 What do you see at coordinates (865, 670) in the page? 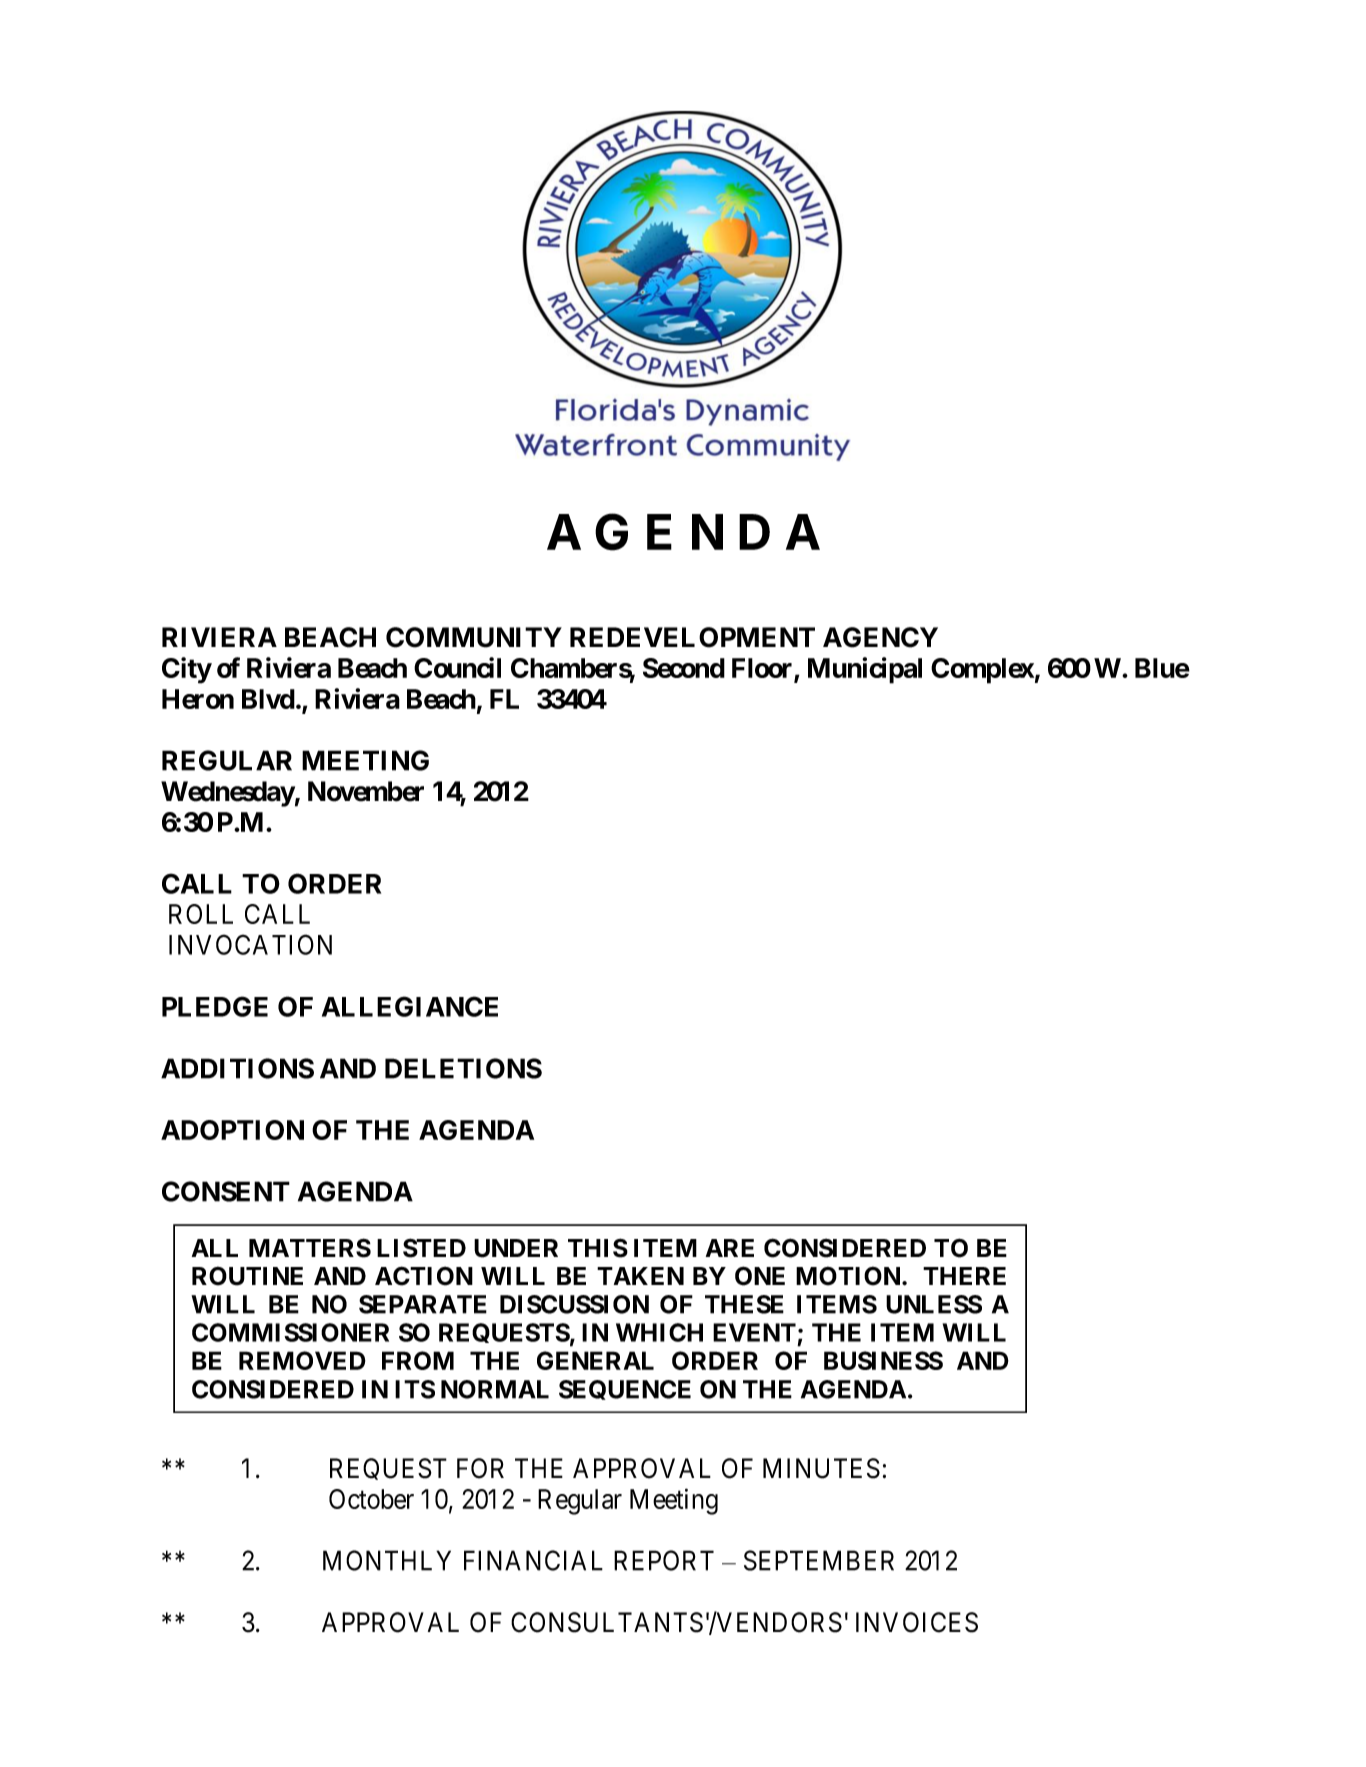
I see `Municipal` at bounding box center [865, 670].
